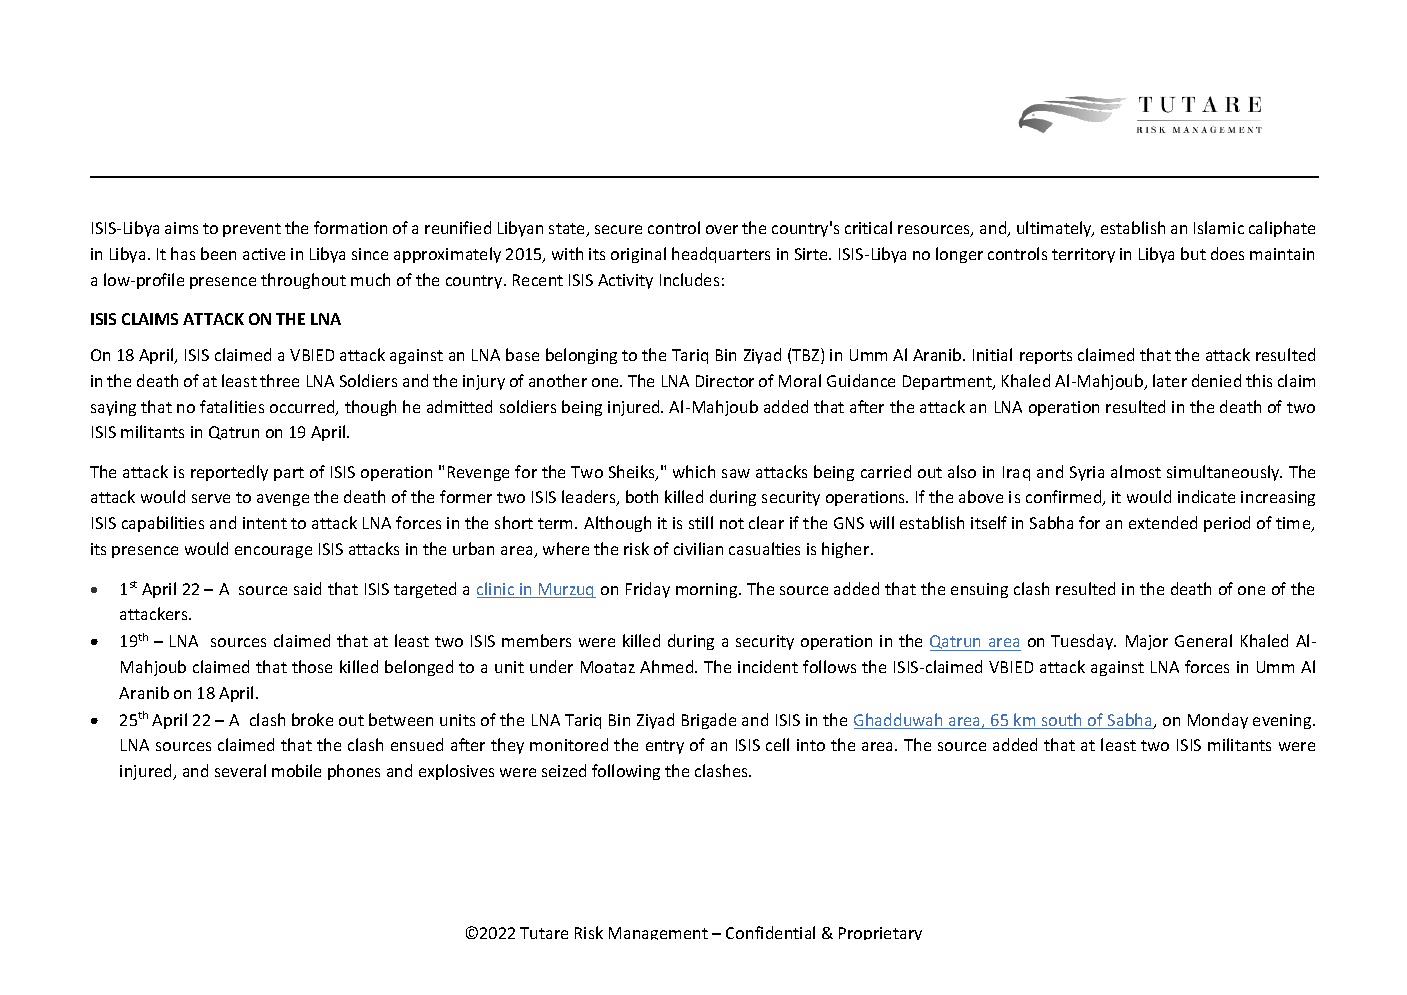 This document has width=1407, height=995. I want to click on active, so click(264, 254).
